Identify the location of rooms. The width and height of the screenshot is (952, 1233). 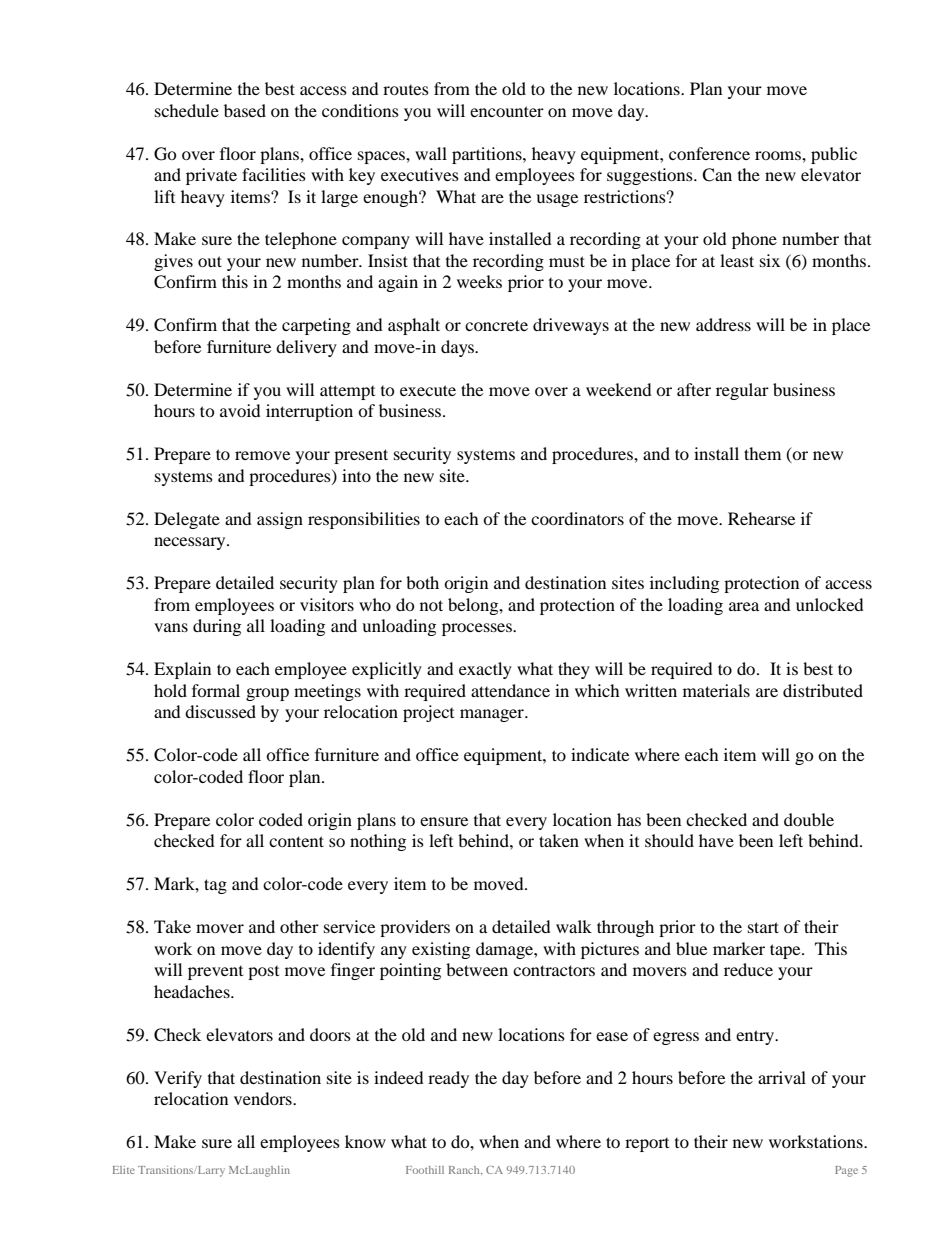
(779, 155).
